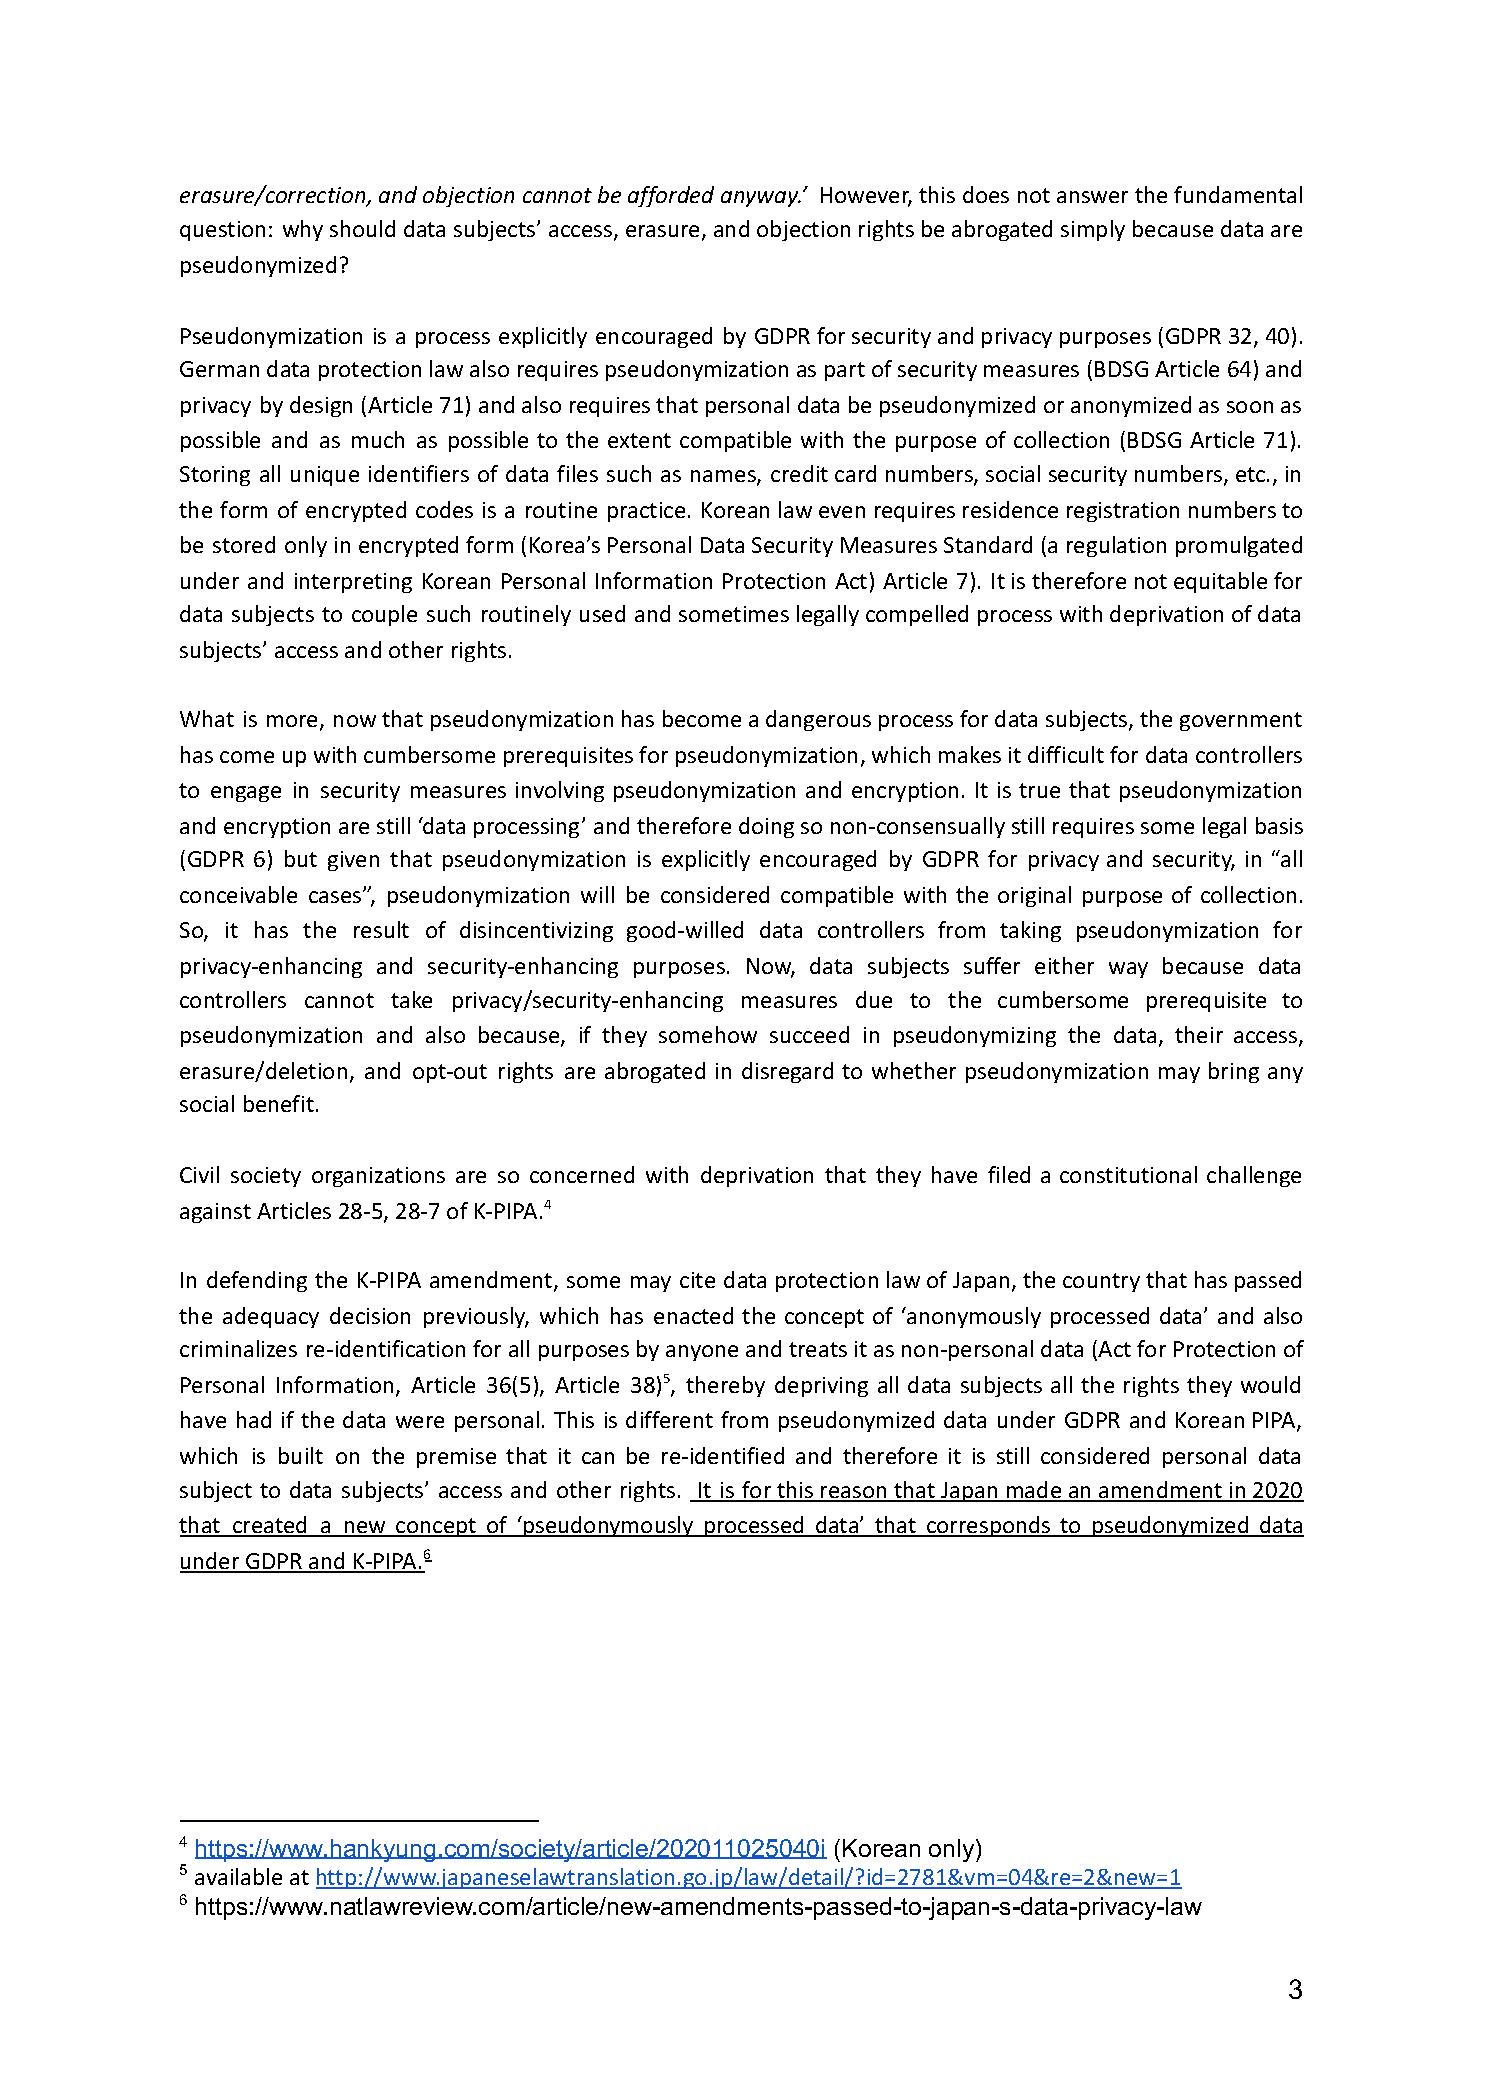 The height and width of the screenshot is (2100, 1485). What do you see at coordinates (1066, 754) in the screenshot?
I see `difficult` at bounding box center [1066, 754].
